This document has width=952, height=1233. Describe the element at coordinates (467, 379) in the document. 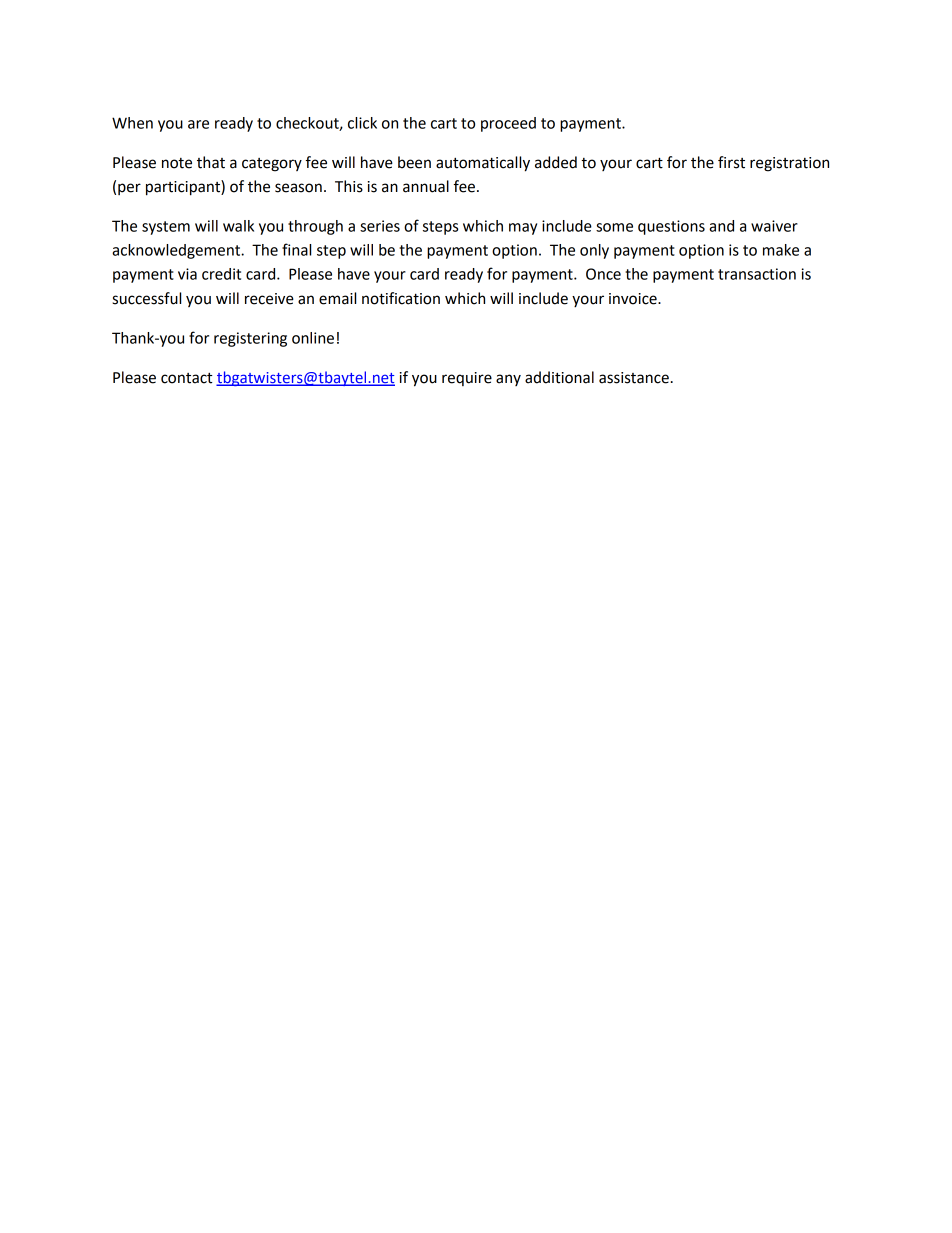

I see `require` at that location.
